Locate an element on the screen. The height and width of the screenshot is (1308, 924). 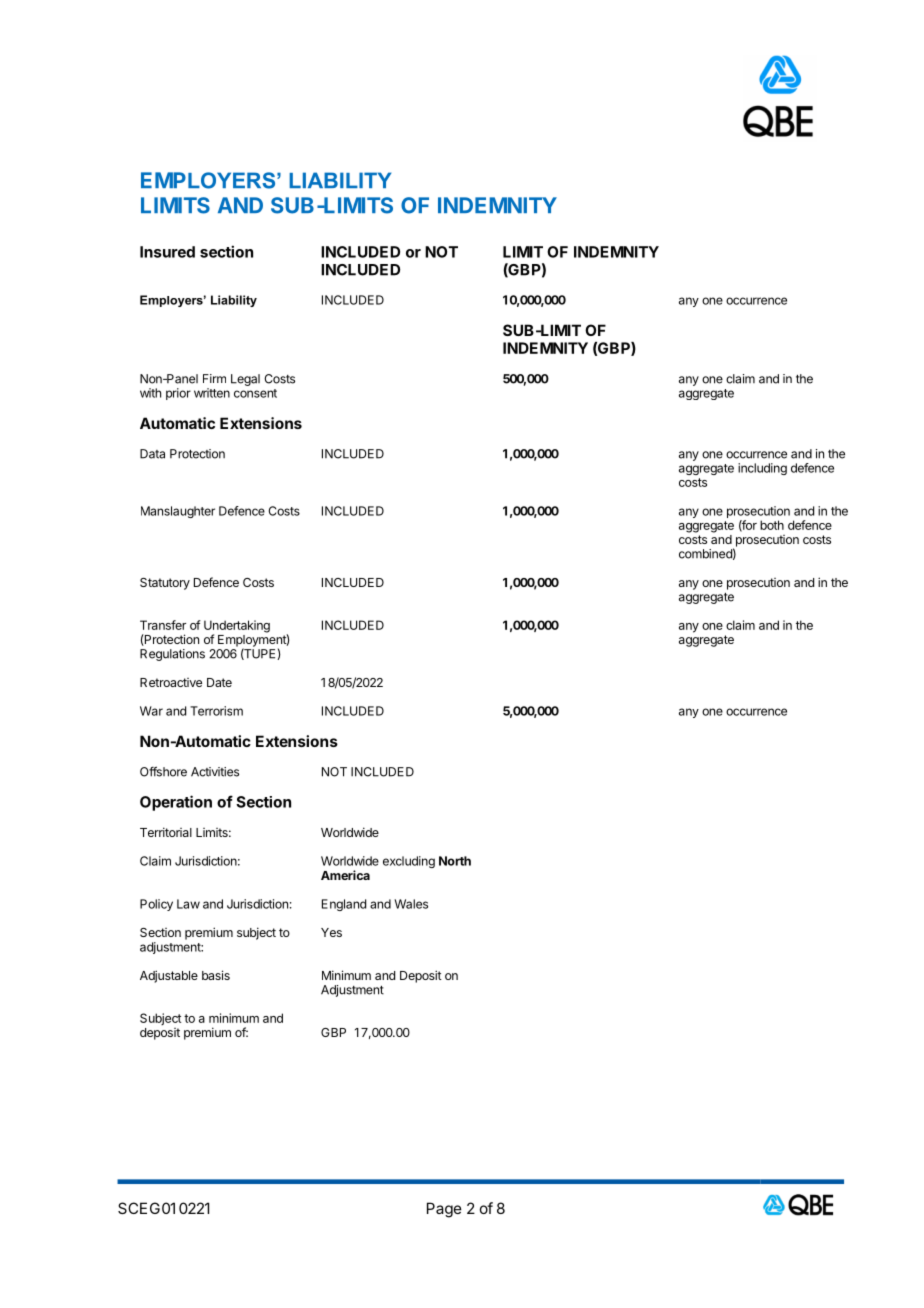
Legal is located at coordinates (245, 380).
